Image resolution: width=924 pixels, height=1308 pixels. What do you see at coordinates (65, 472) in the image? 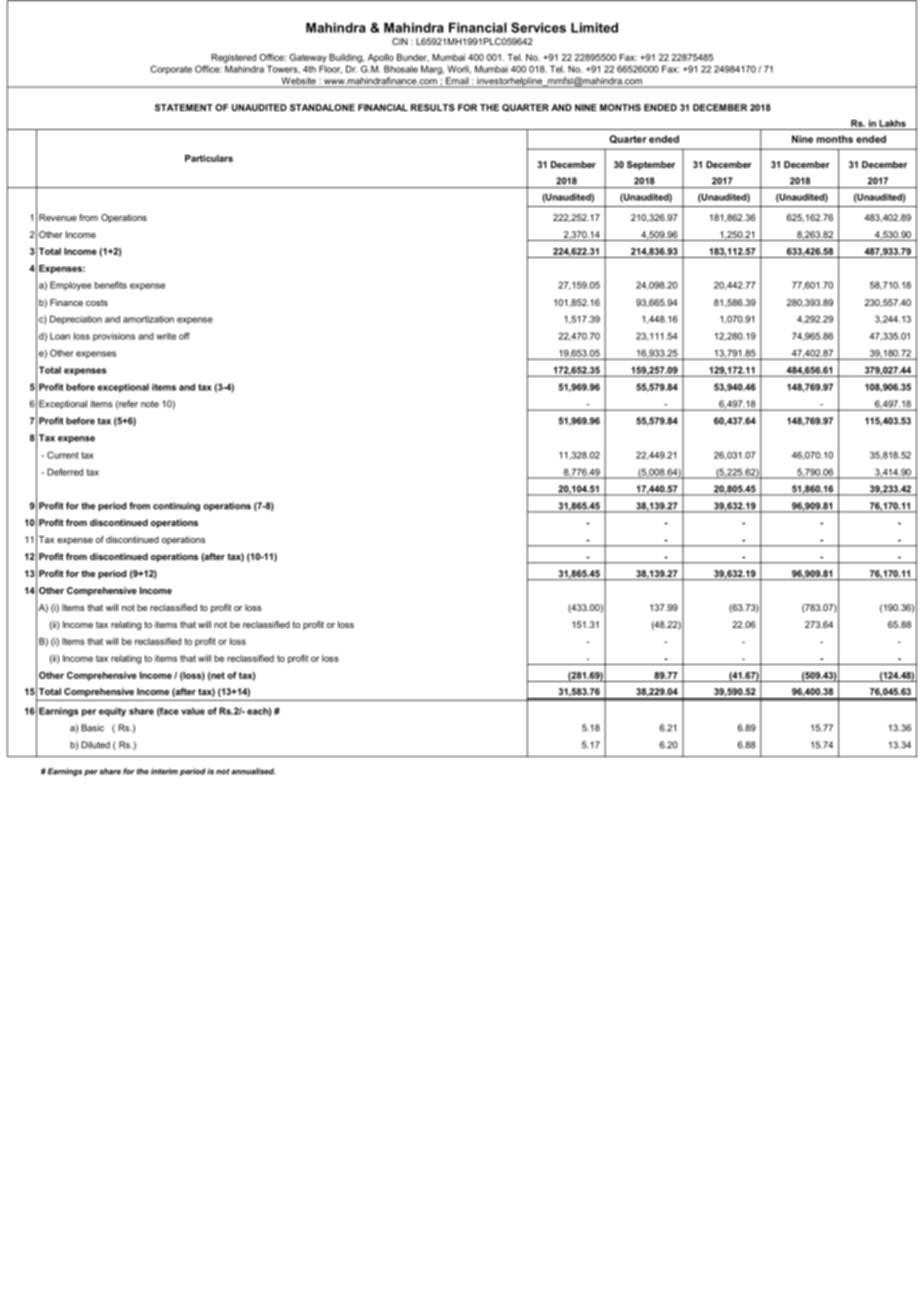
I see `Deferred` at bounding box center [65, 472].
